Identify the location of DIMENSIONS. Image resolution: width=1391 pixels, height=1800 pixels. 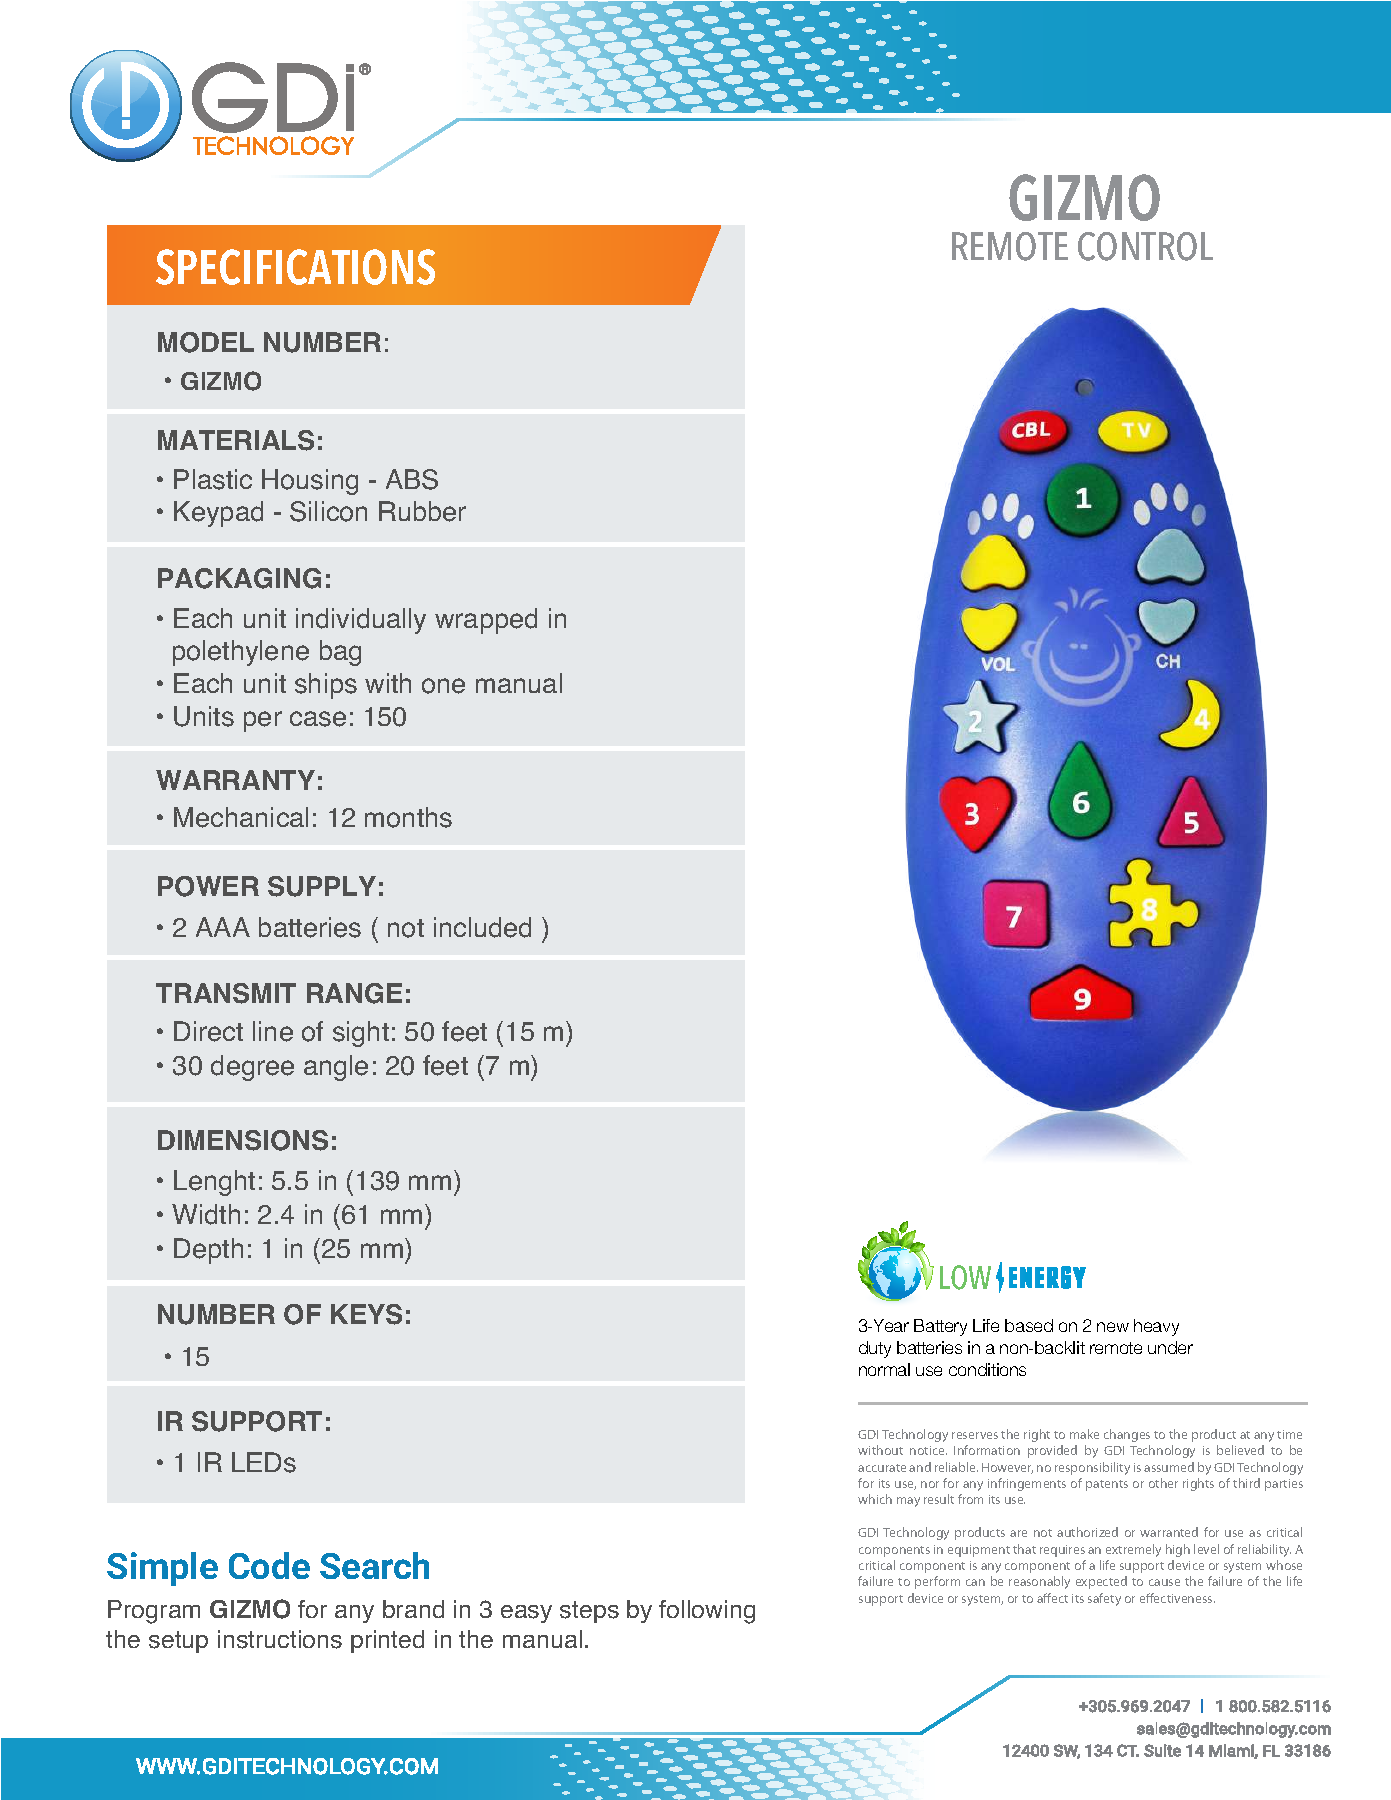
(243, 1140).
